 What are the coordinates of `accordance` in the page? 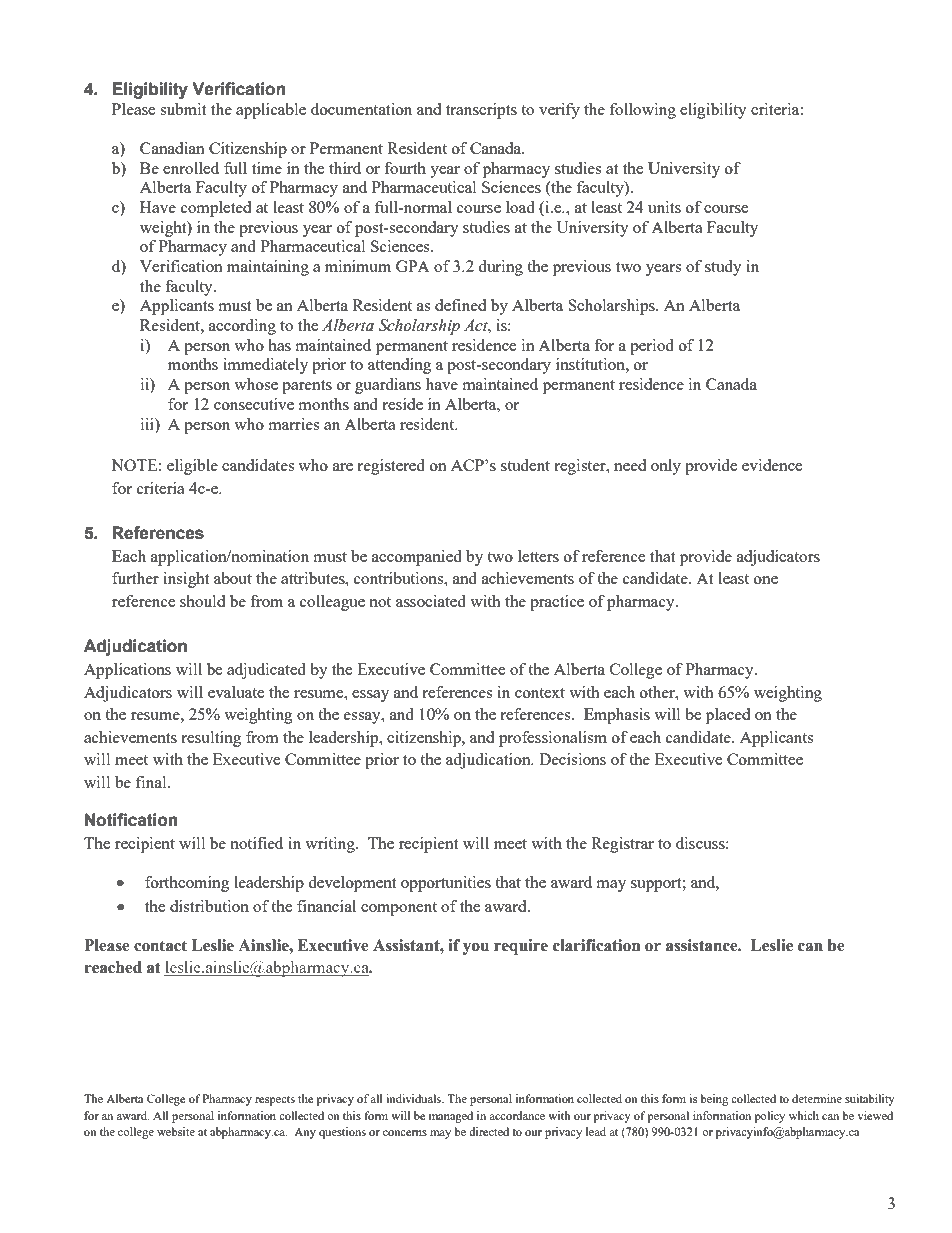 It's located at (517, 1115).
